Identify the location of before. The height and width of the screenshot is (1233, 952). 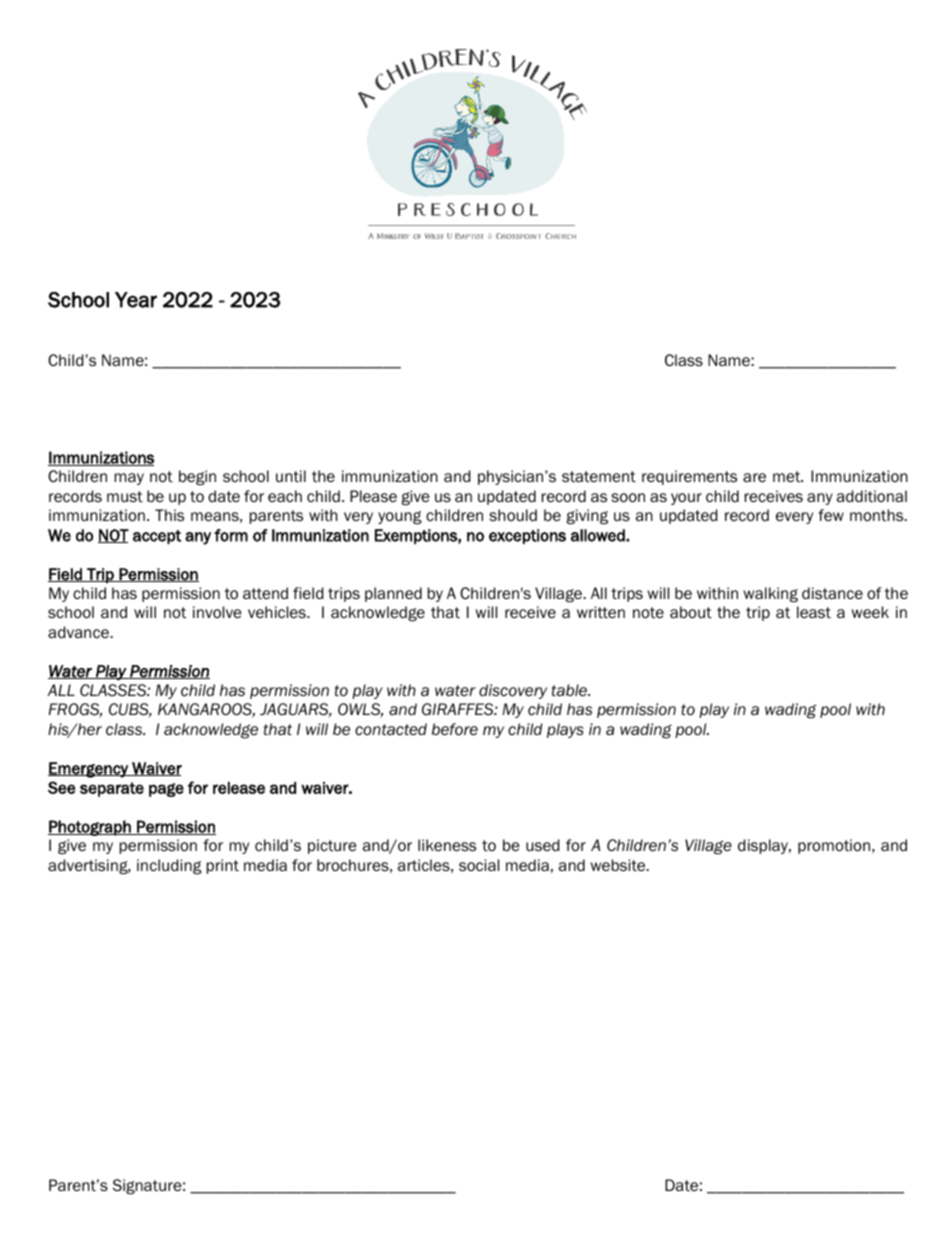
(455, 729).
